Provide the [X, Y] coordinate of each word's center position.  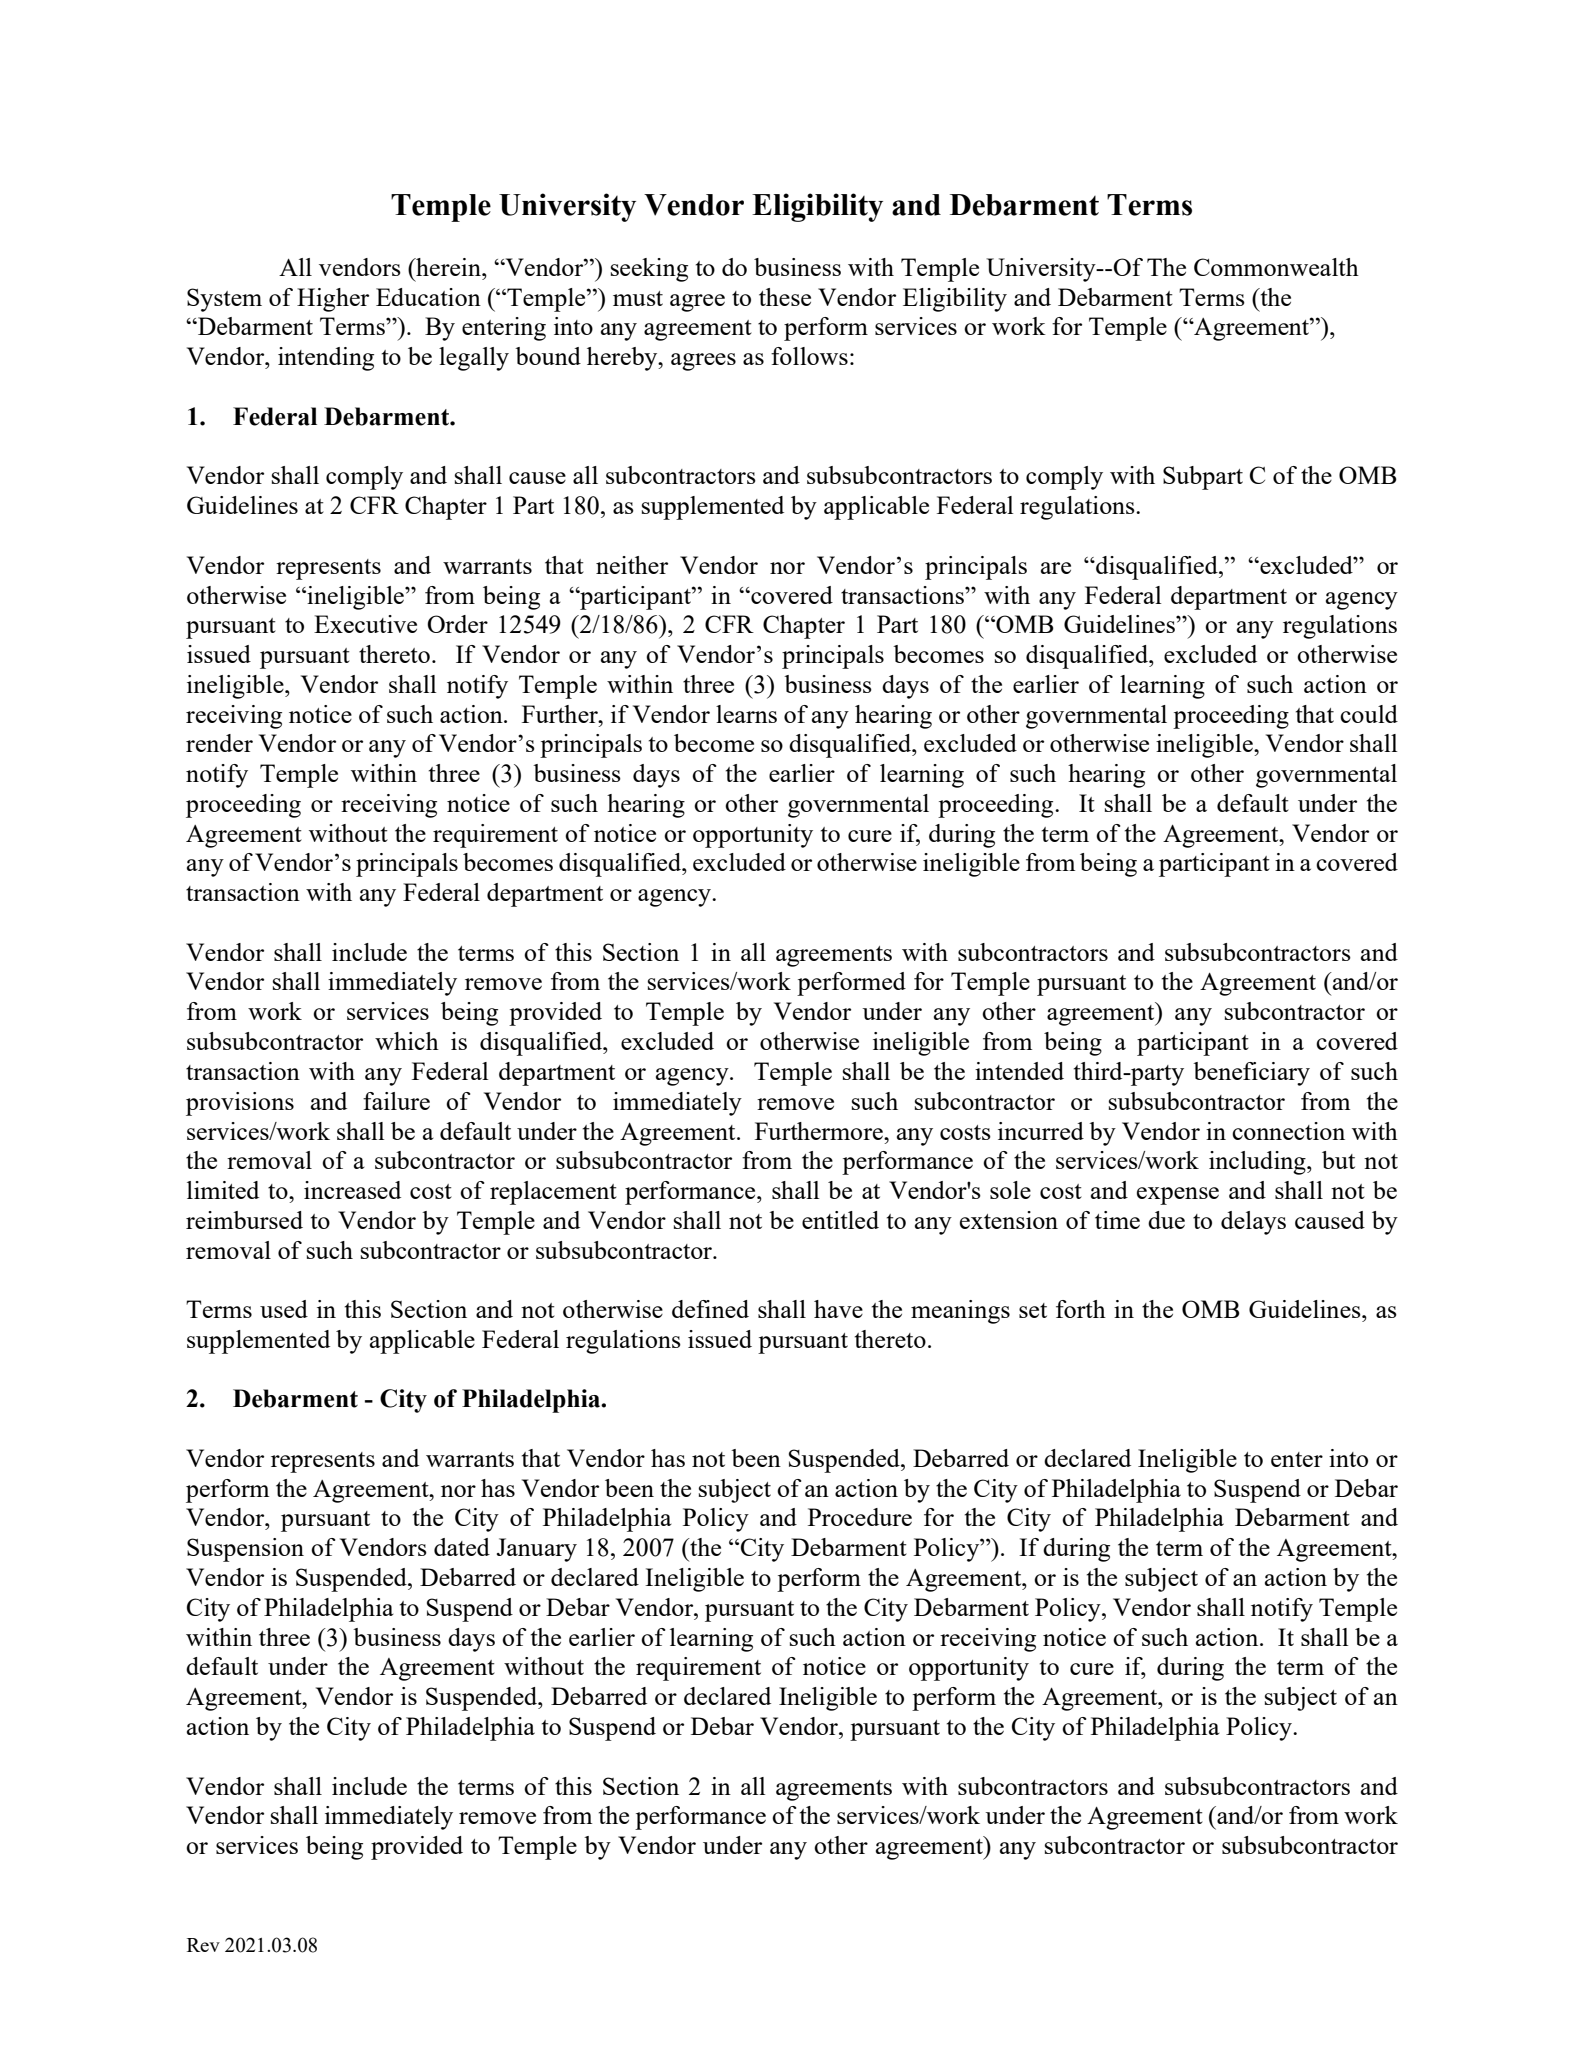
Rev [203, 1945]
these [785, 297]
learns [746, 714]
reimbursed [244, 1220]
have [838, 1309]
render [219, 743]
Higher [333, 300]
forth [1081, 1309]
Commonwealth [1276, 267]
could [1369, 714]
